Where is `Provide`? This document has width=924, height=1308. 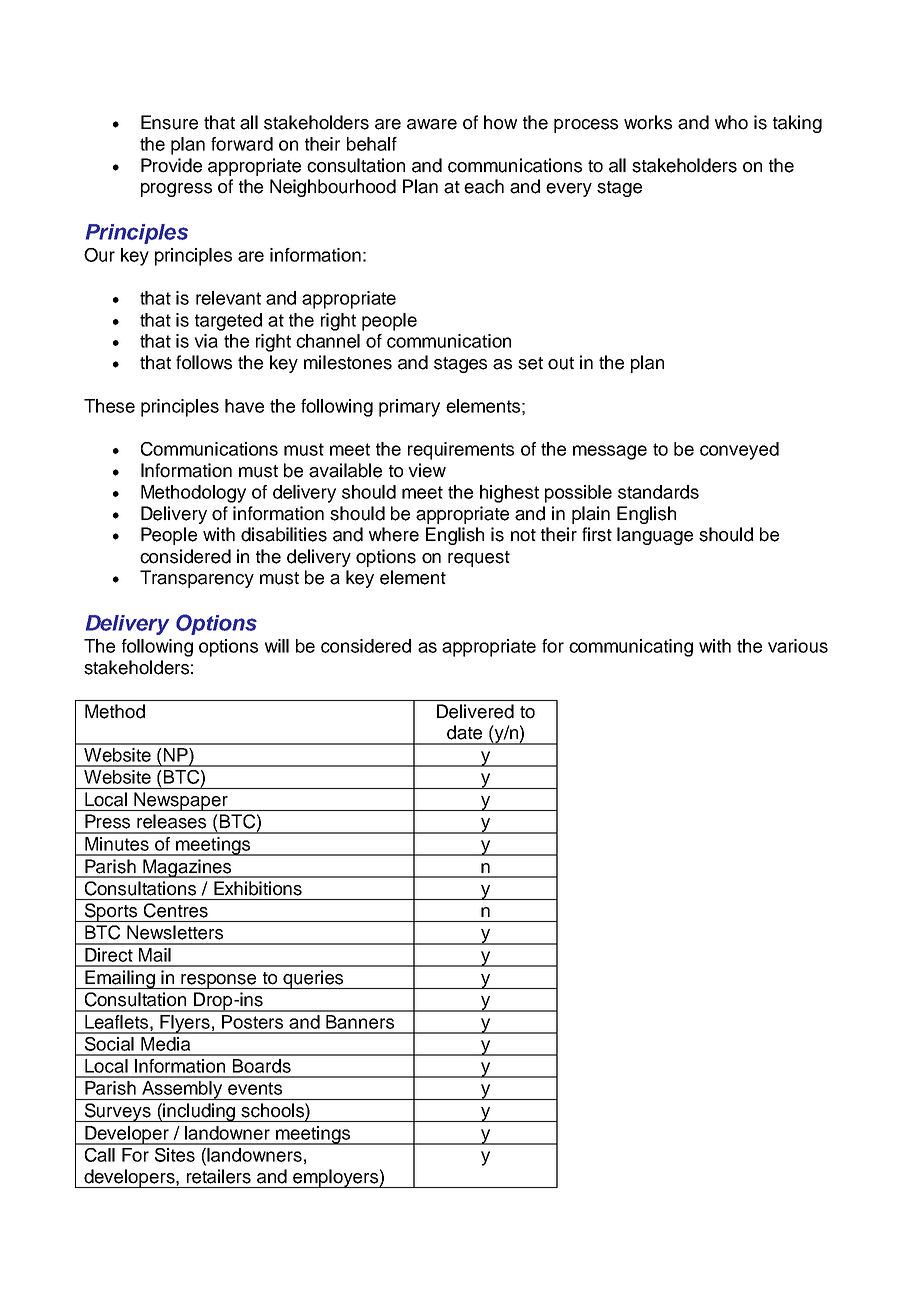 Provide is located at coordinates (171, 165).
